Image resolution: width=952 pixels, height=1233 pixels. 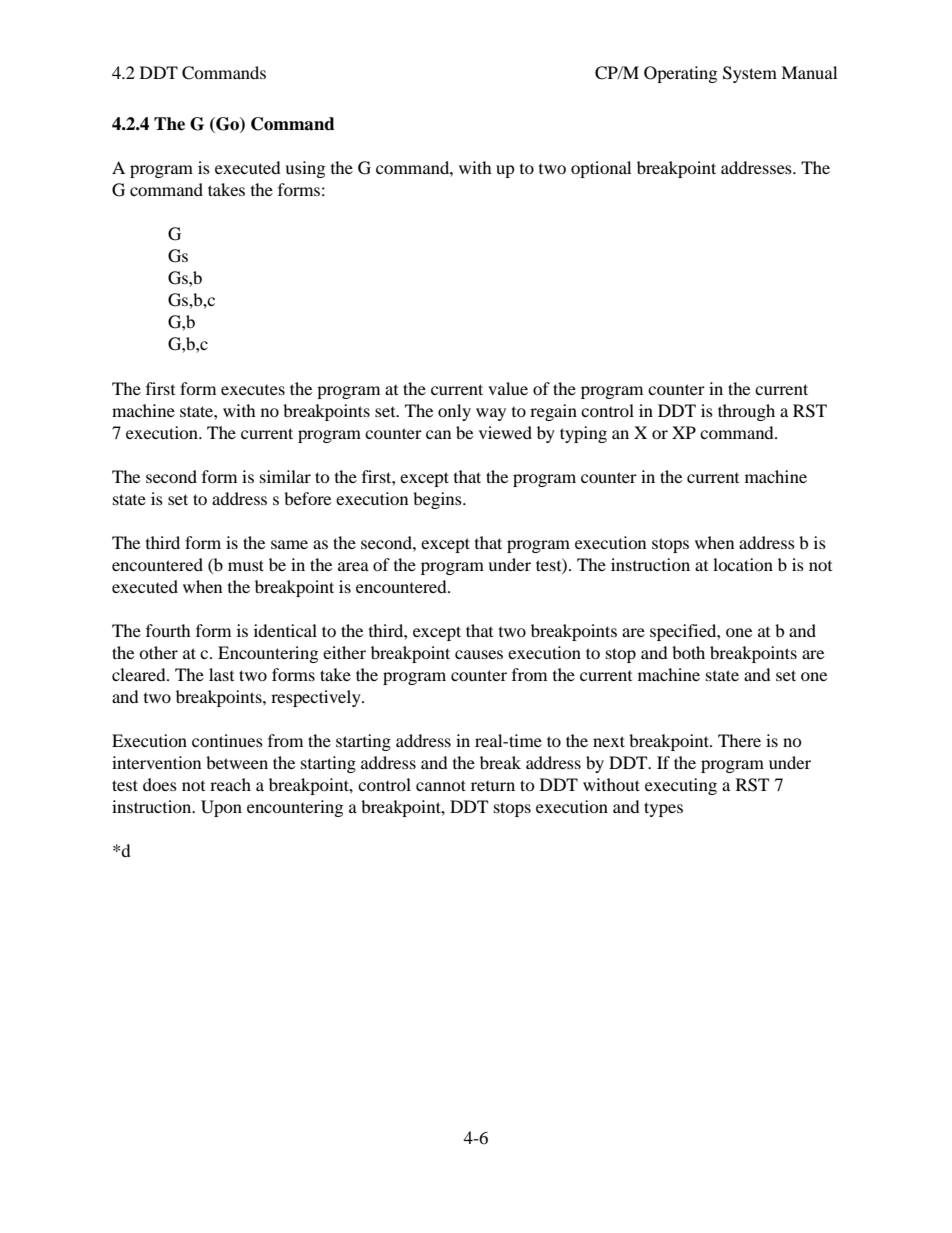 What do you see at coordinates (305, 169) in the screenshot?
I see `using` at bounding box center [305, 169].
